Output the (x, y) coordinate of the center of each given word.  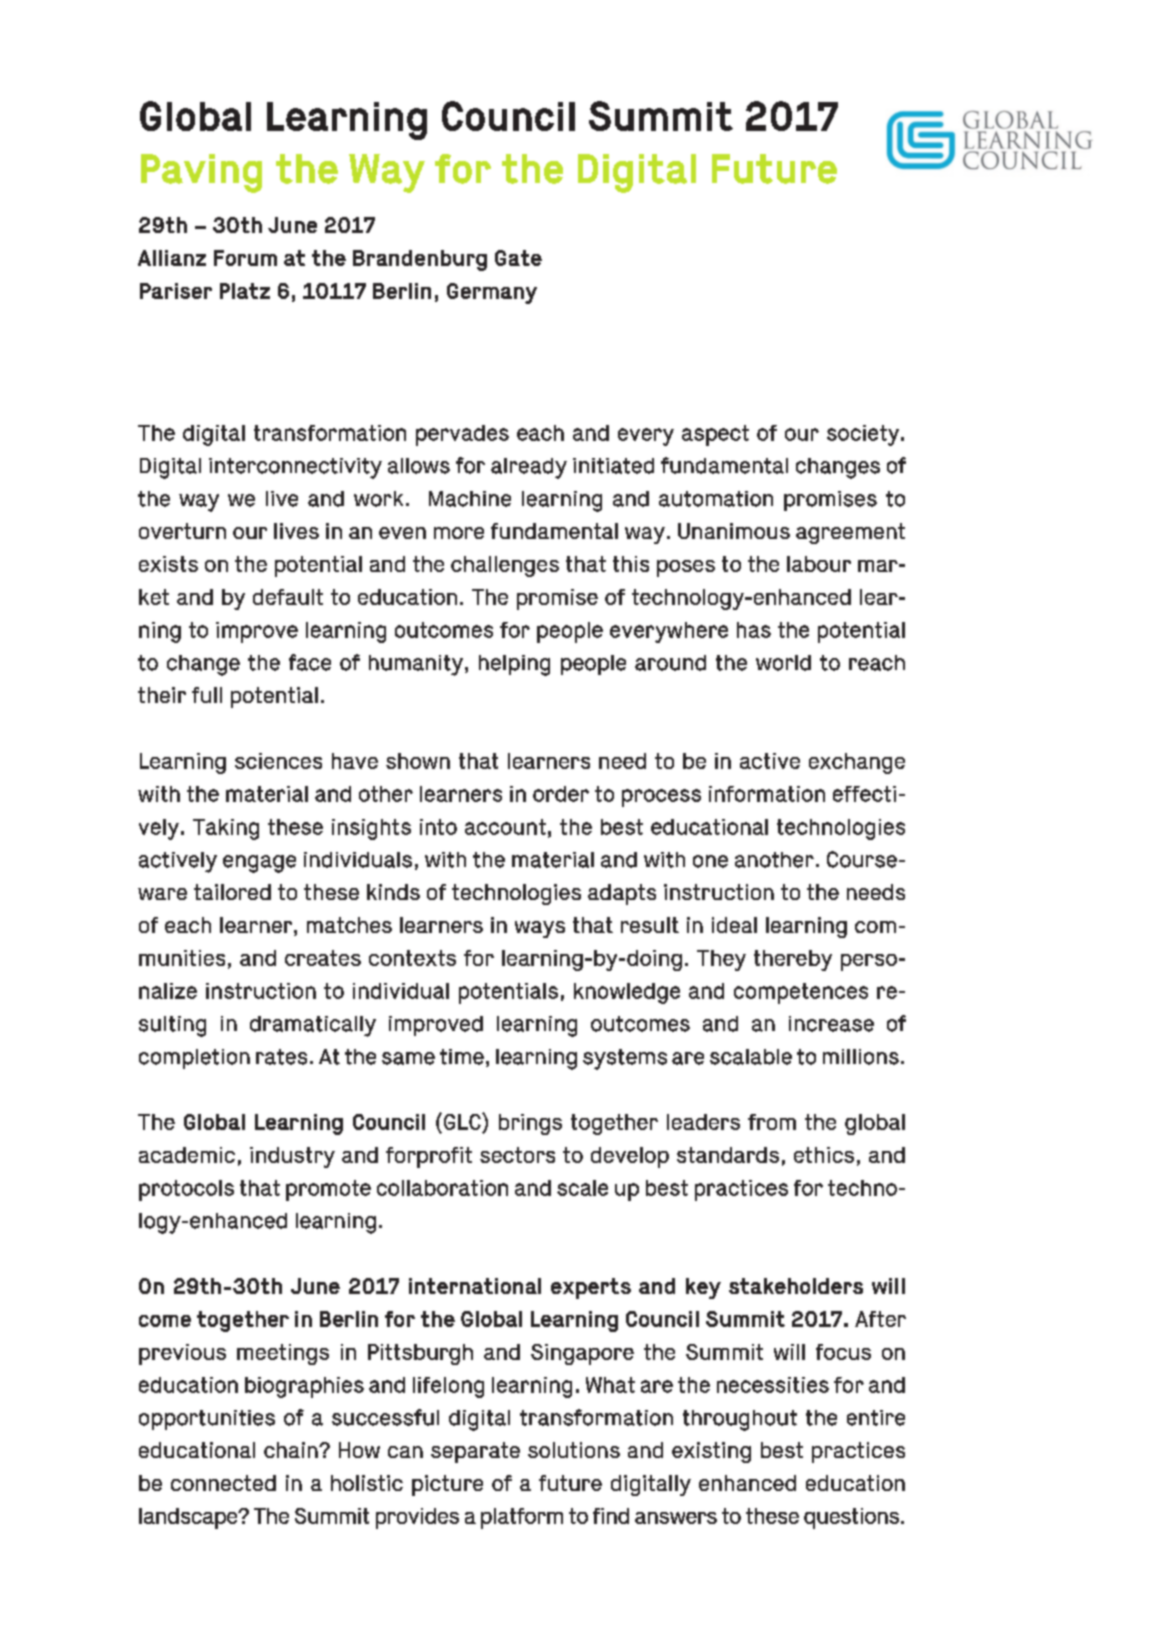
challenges (505, 566)
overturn (182, 531)
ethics (824, 1155)
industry (292, 1157)
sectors (517, 1155)
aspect (715, 435)
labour (819, 564)
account (505, 827)
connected (223, 1483)
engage (259, 864)
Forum (245, 258)
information (767, 794)
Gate (518, 258)
